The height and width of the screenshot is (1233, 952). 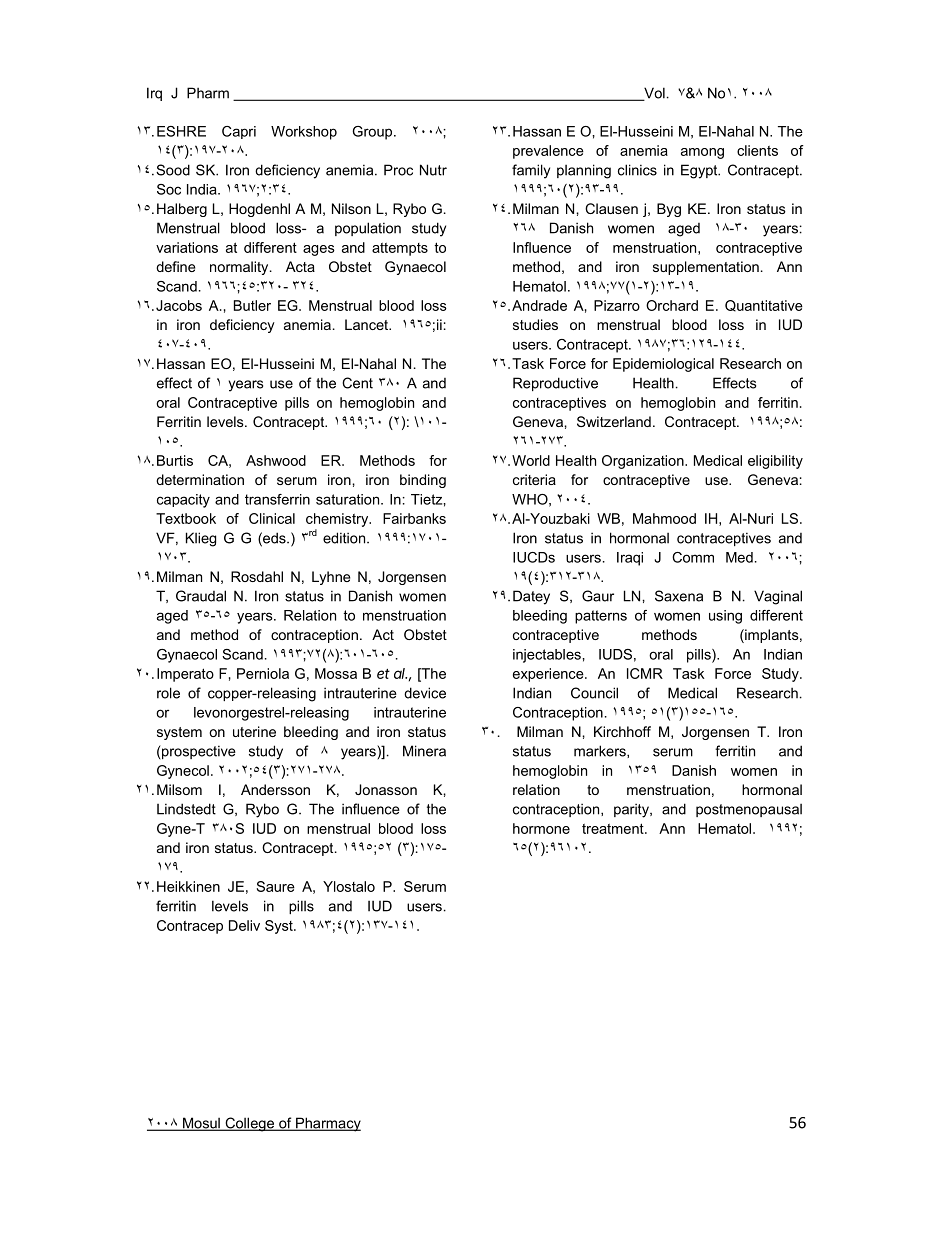 What do you see at coordinates (433, 170) in the screenshot?
I see `Nutr` at bounding box center [433, 170].
